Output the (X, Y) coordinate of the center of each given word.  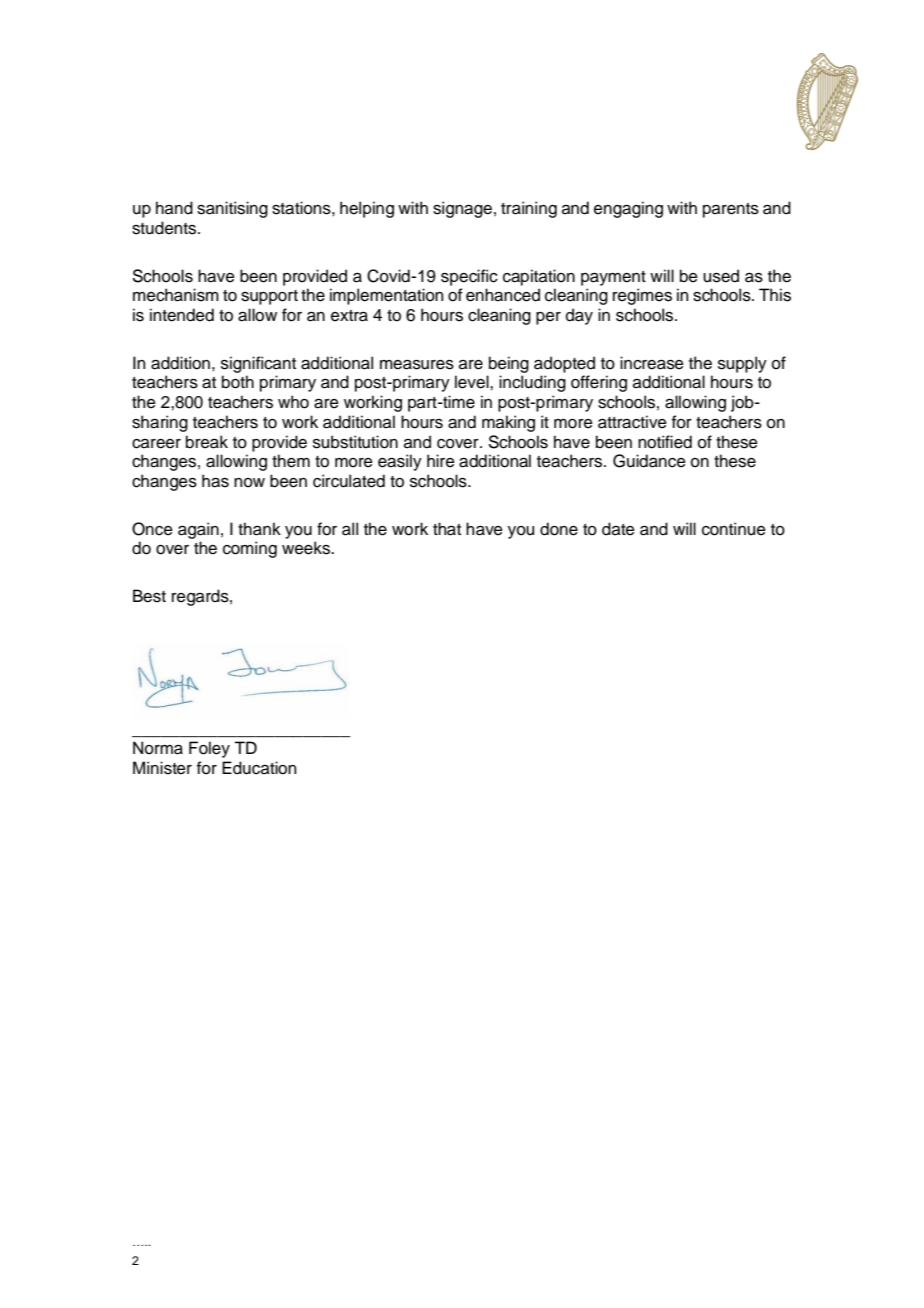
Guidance (649, 461)
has (215, 481)
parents (731, 210)
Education (259, 768)
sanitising (232, 209)
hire (441, 461)
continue (734, 529)
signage (462, 209)
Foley (209, 749)
